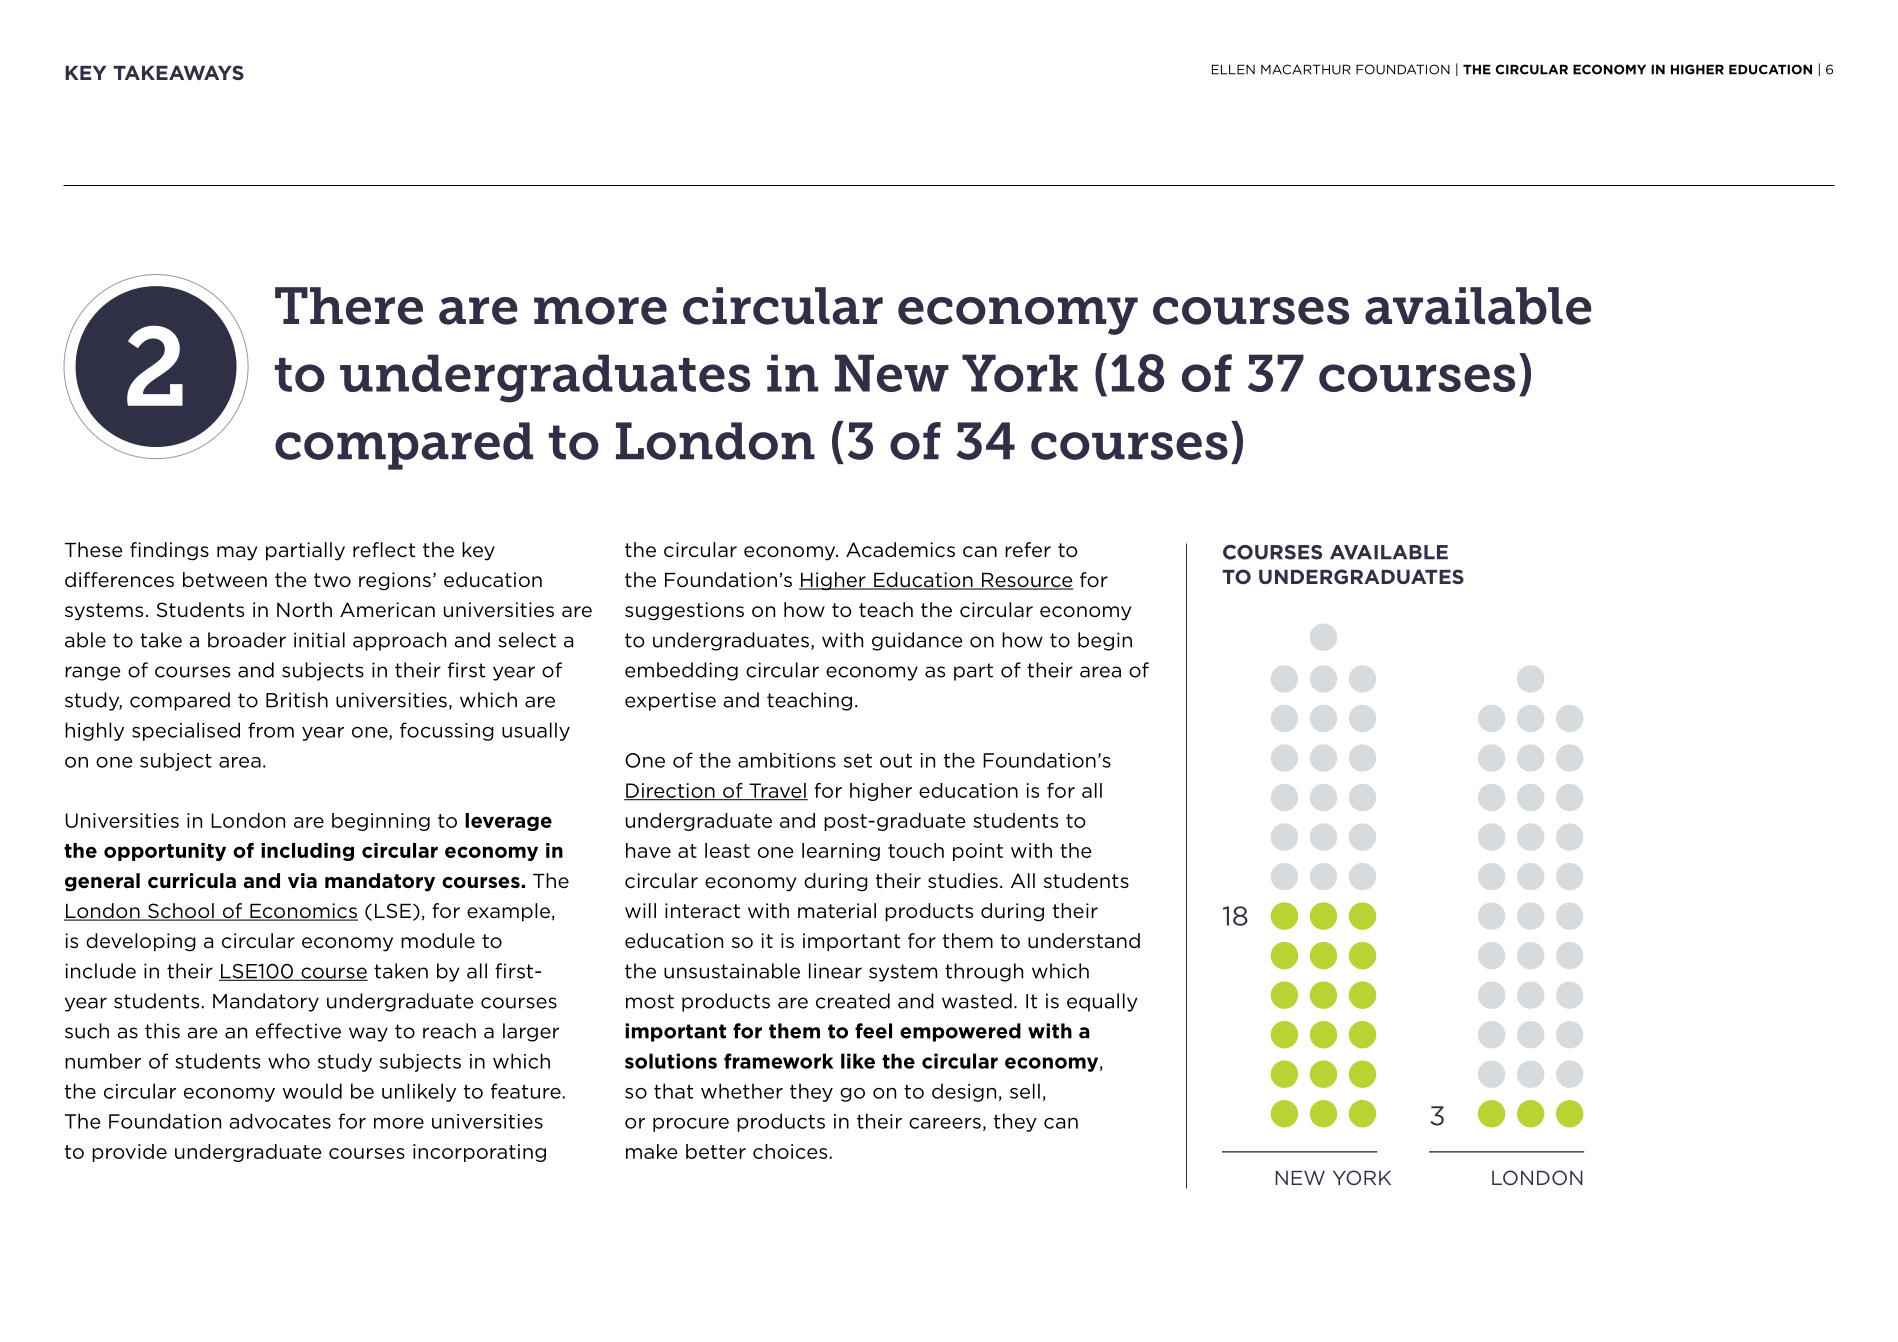 The height and width of the page is (1342, 1898). Describe the element at coordinates (1025, 1091) in the page. I see `sell` at that location.
